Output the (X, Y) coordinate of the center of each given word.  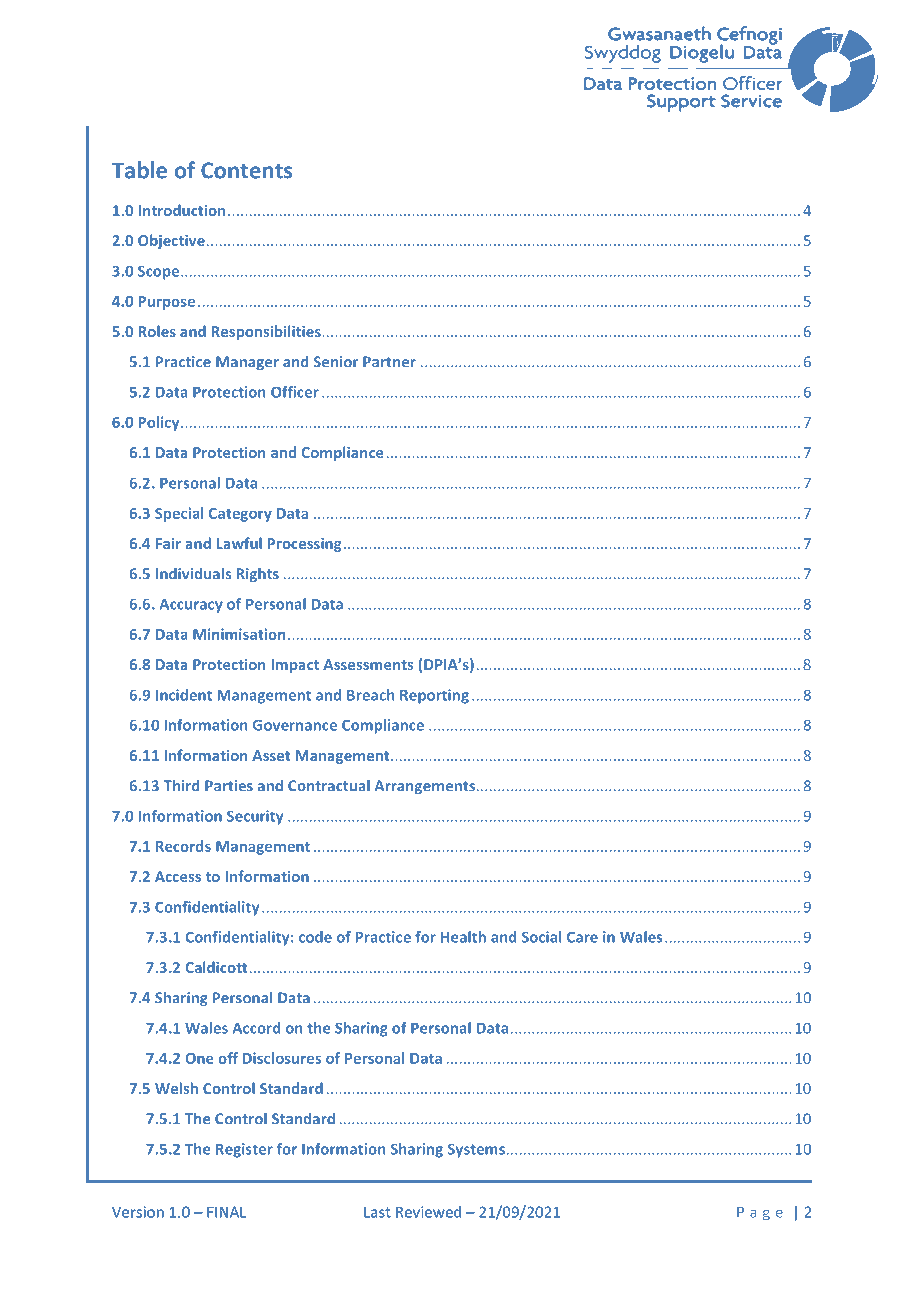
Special (179, 514)
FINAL (226, 1212)
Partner (389, 362)
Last (377, 1212)
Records (183, 846)
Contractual (329, 786)
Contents (246, 170)
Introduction (182, 210)
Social (542, 937)
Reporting (434, 696)
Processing (305, 545)
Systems (476, 1150)
